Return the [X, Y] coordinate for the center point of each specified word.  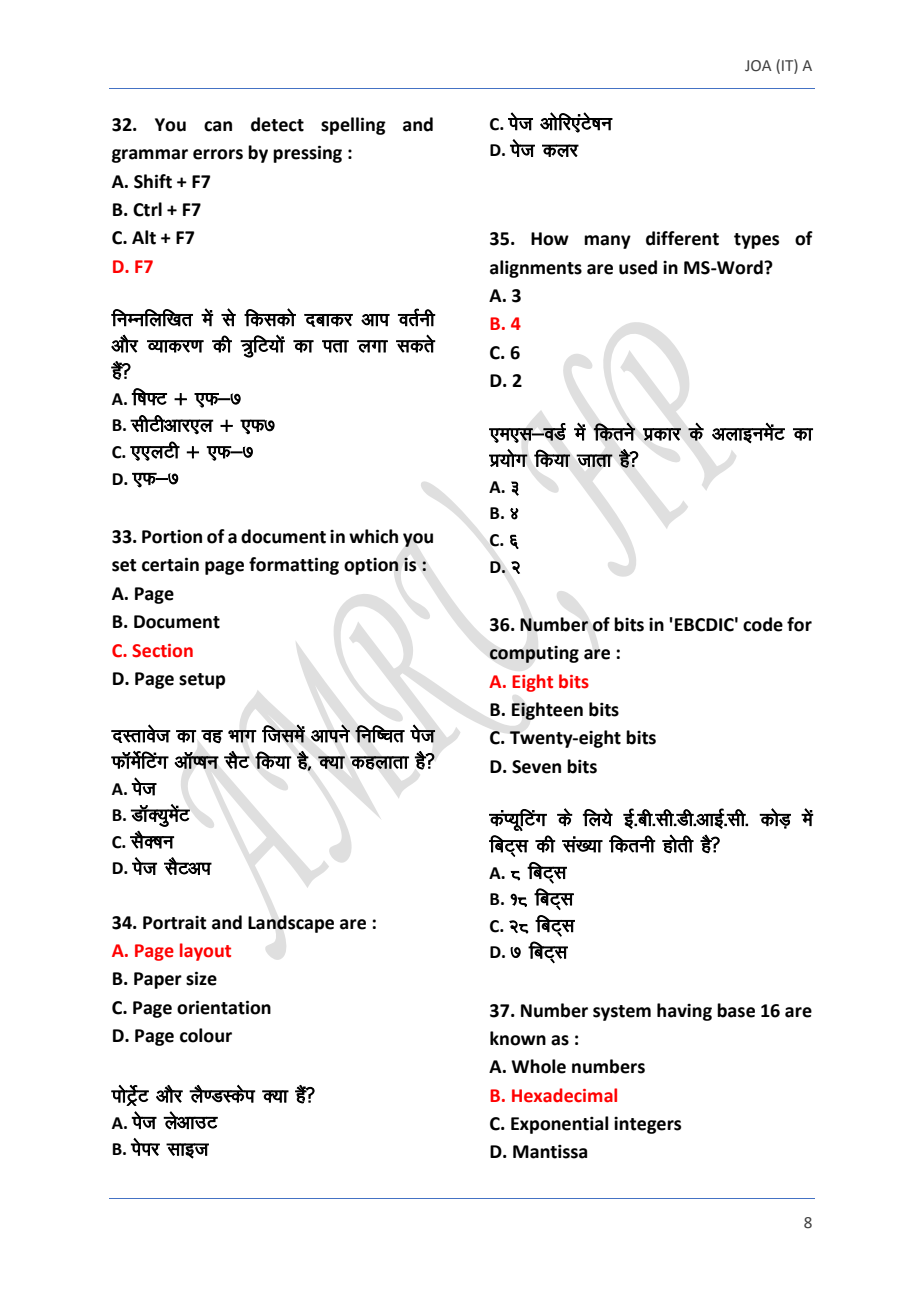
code [763, 624]
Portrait [175, 923]
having [684, 1012]
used [638, 267]
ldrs [416, 343]
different [682, 238]
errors [218, 154]
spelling [353, 126]
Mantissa [550, 1151]
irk [335, 346]
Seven [536, 767]
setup [202, 681]
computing [534, 654]
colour [206, 1035]
